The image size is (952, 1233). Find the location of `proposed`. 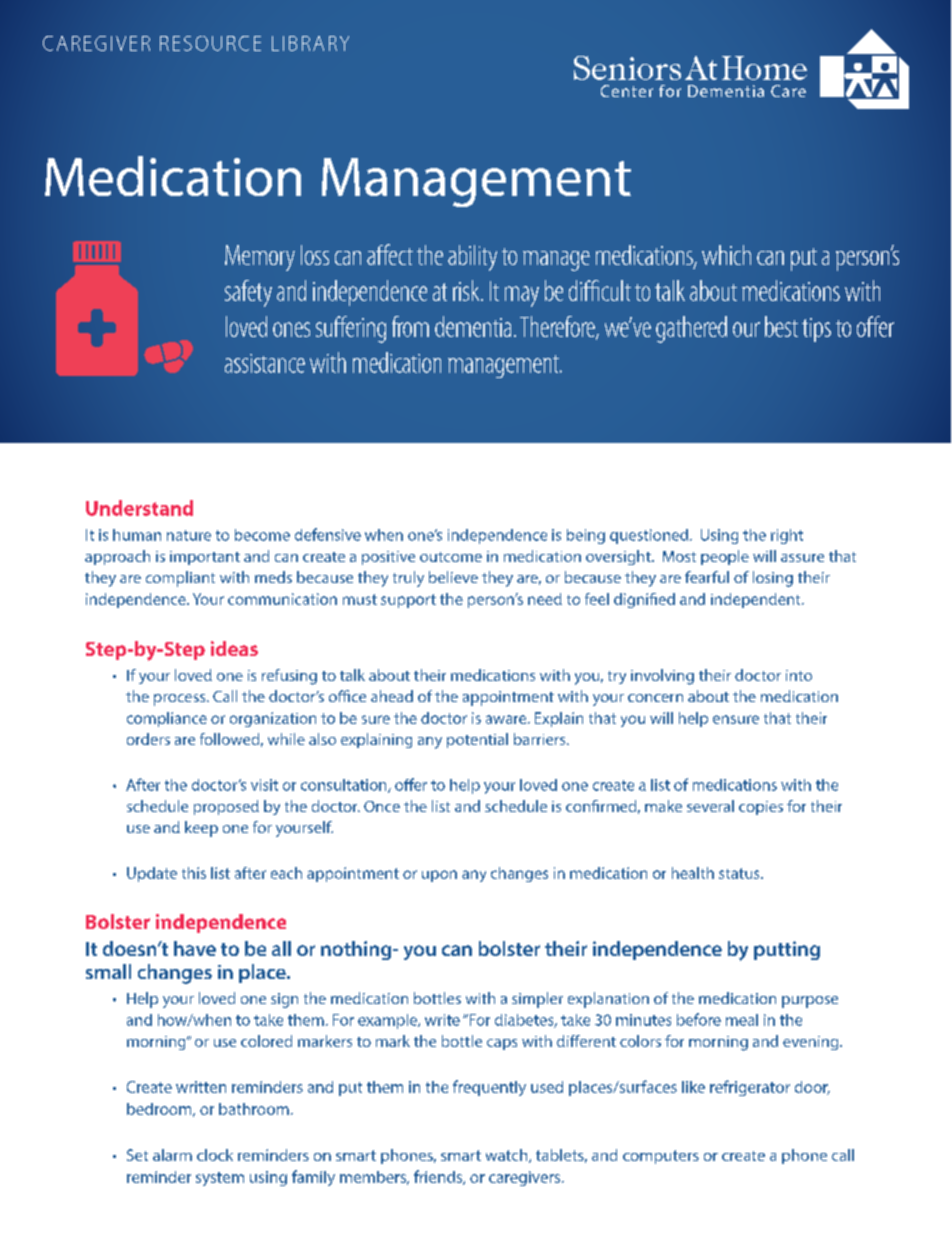

proposed is located at coordinates (226, 807).
